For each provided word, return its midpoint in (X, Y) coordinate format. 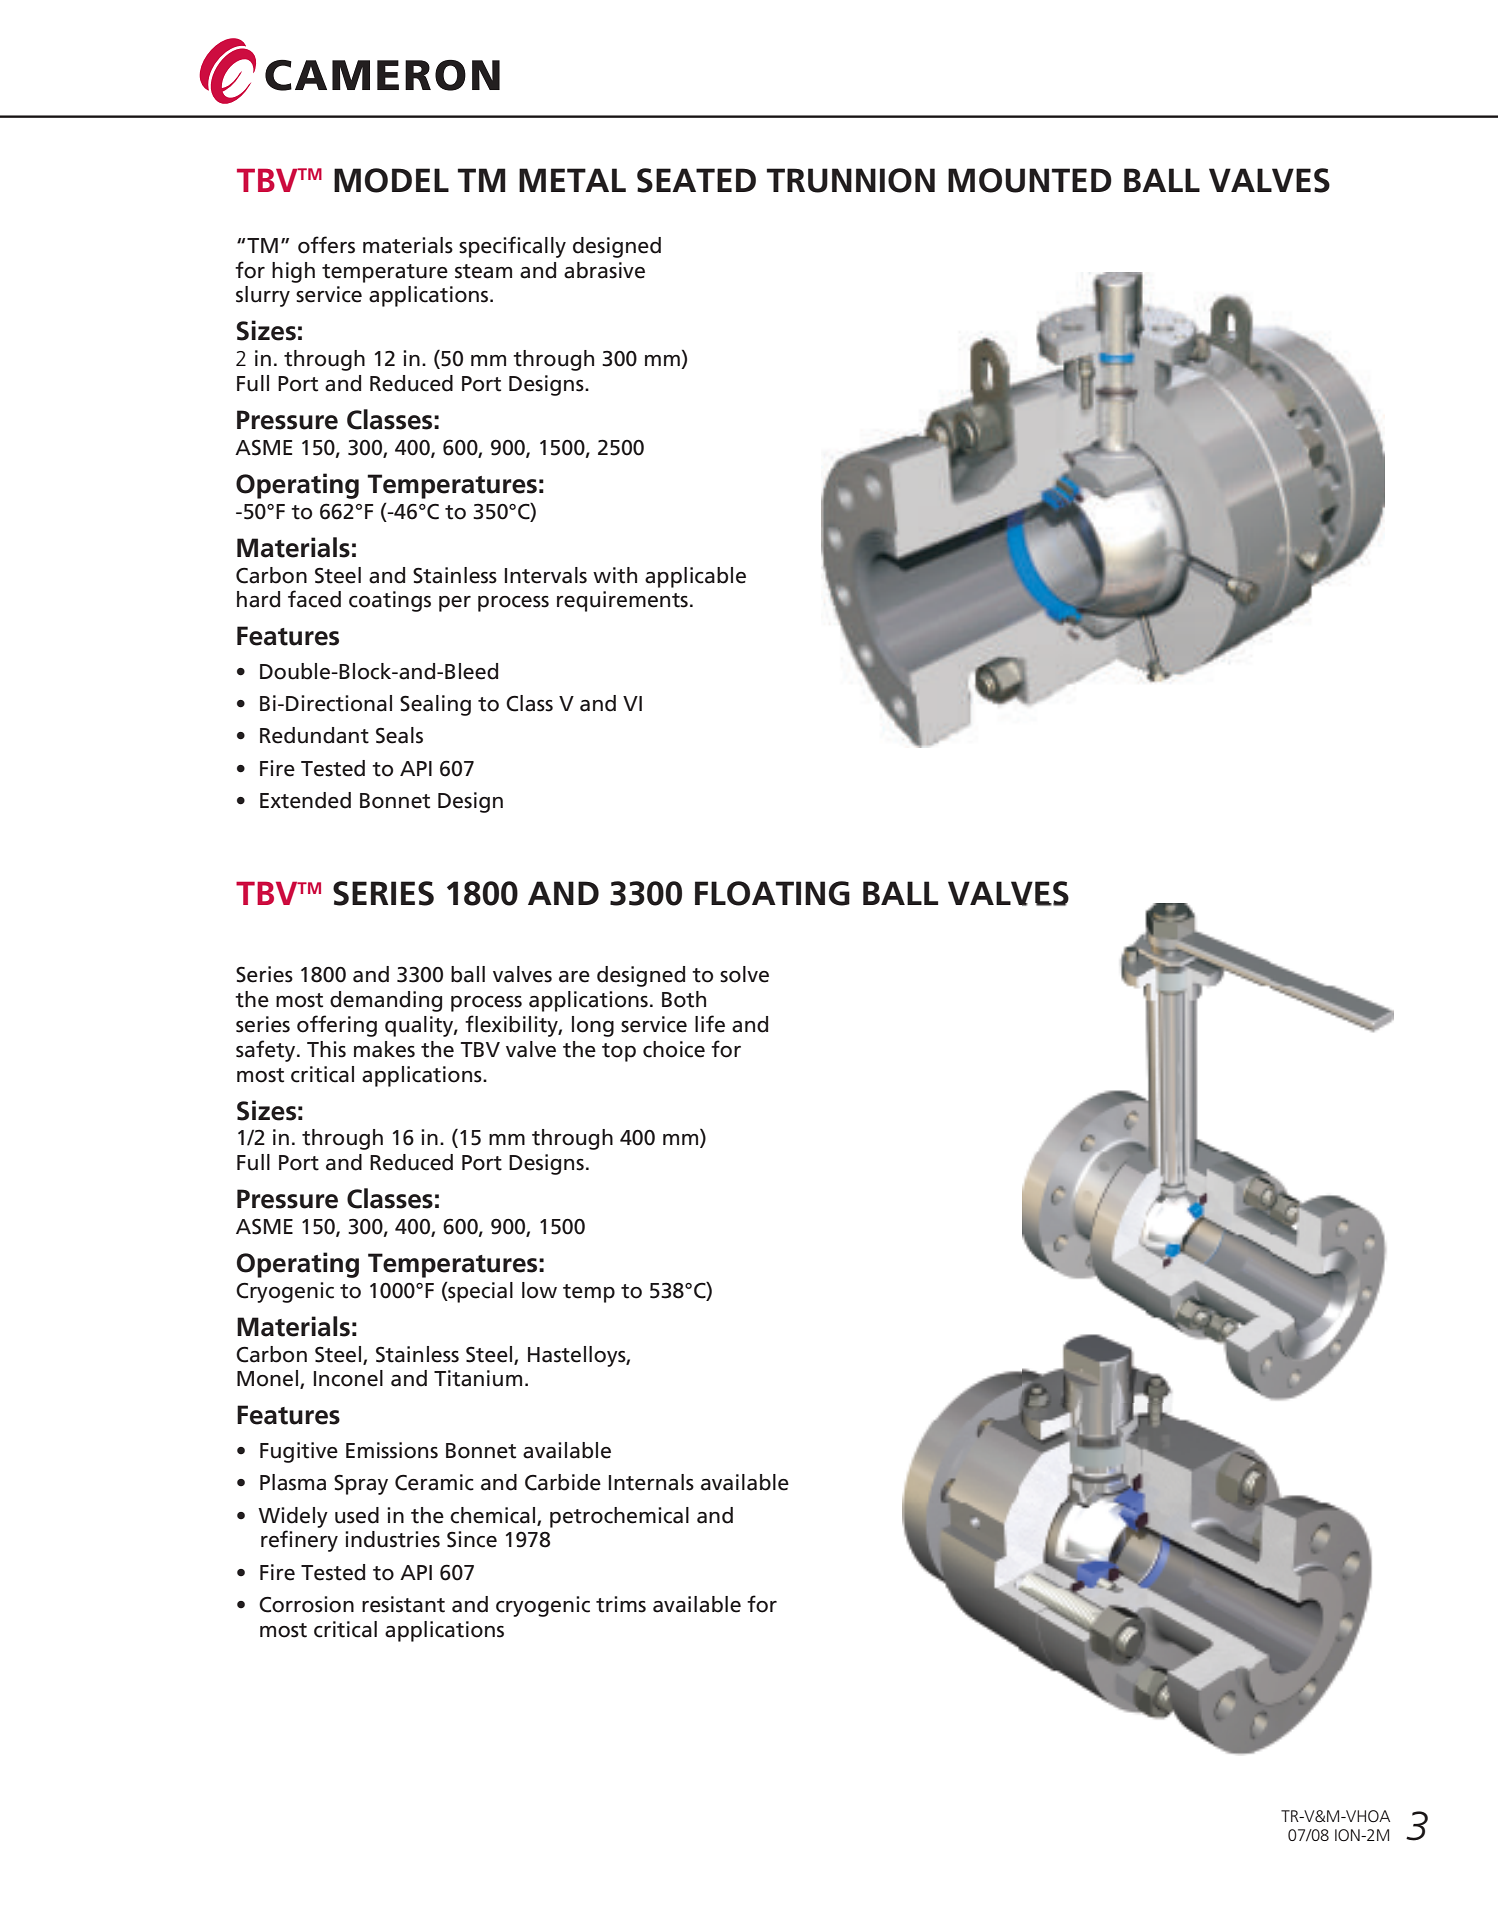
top (619, 1052)
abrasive (604, 270)
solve (744, 974)
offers (326, 245)
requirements (622, 601)
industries (392, 1539)
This (326, 1049)
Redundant (314, 735)
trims (621, 1604)
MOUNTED (1030, 180)
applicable (695, 577)
